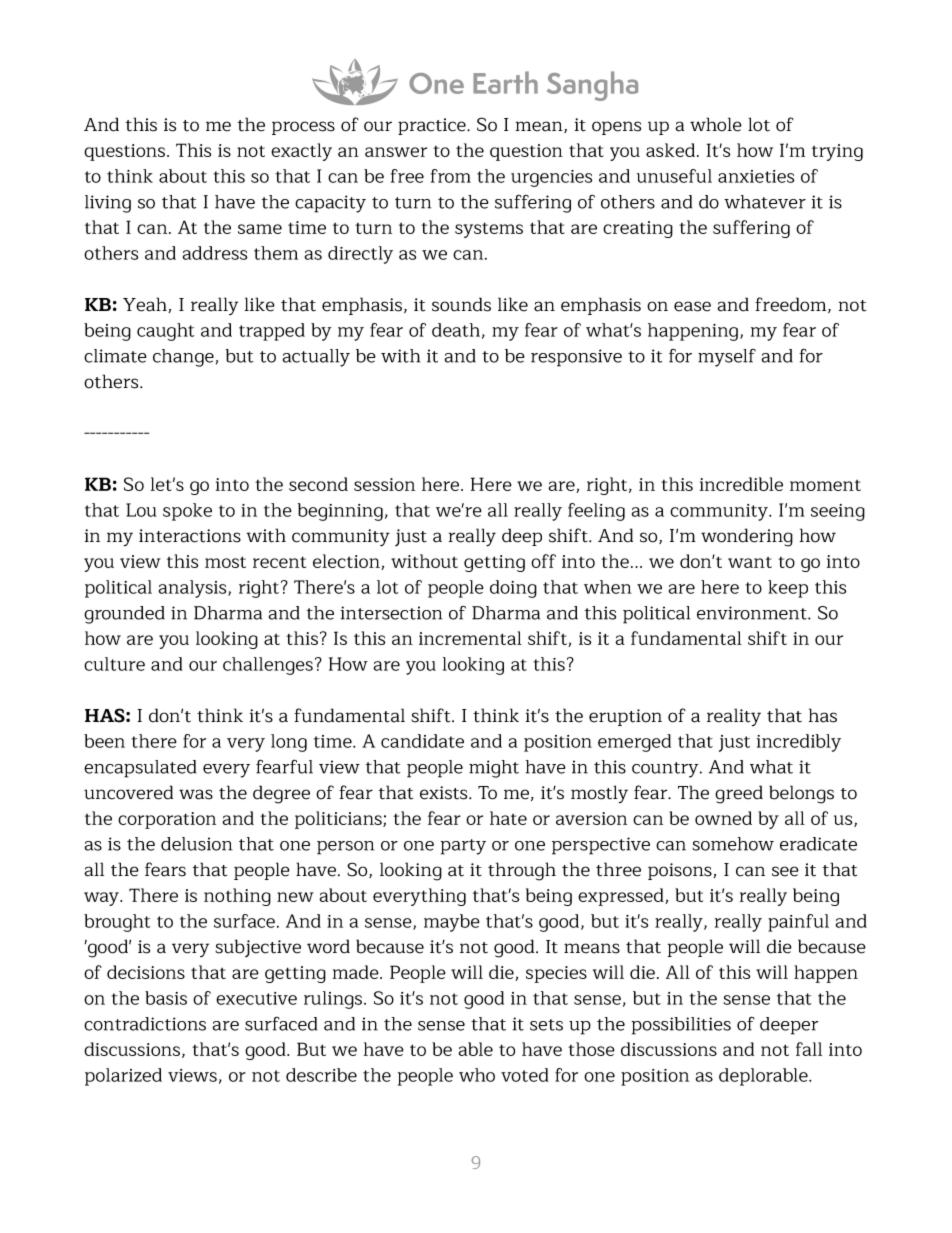 The image size is (952, 1233). I want to click on owned, so click(723, 818).
